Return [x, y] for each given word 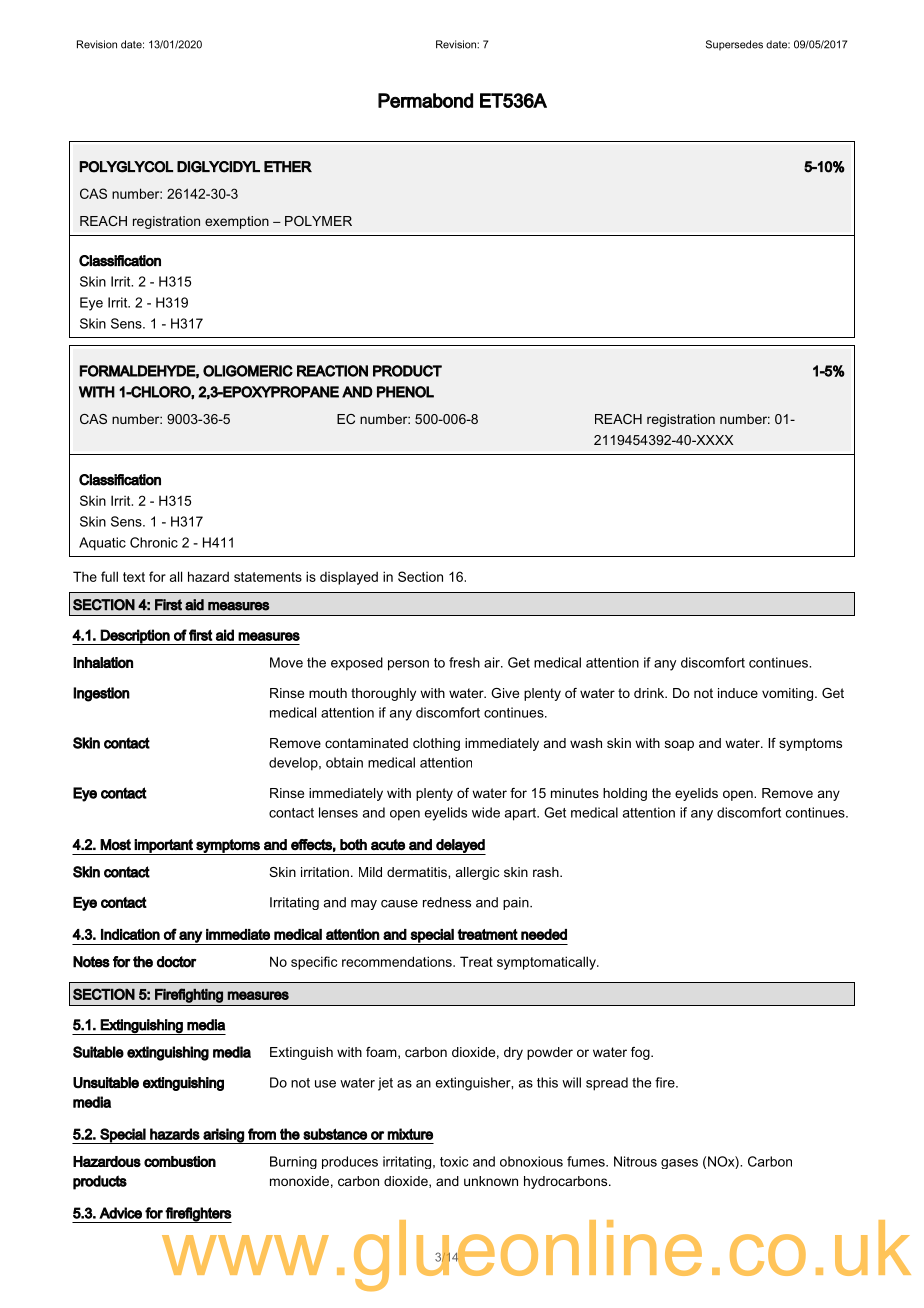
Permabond [425, 100]
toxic [454, 1161]
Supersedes [734, 45]
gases [679, 1164]
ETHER [288, 166]
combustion [180, 1161]
